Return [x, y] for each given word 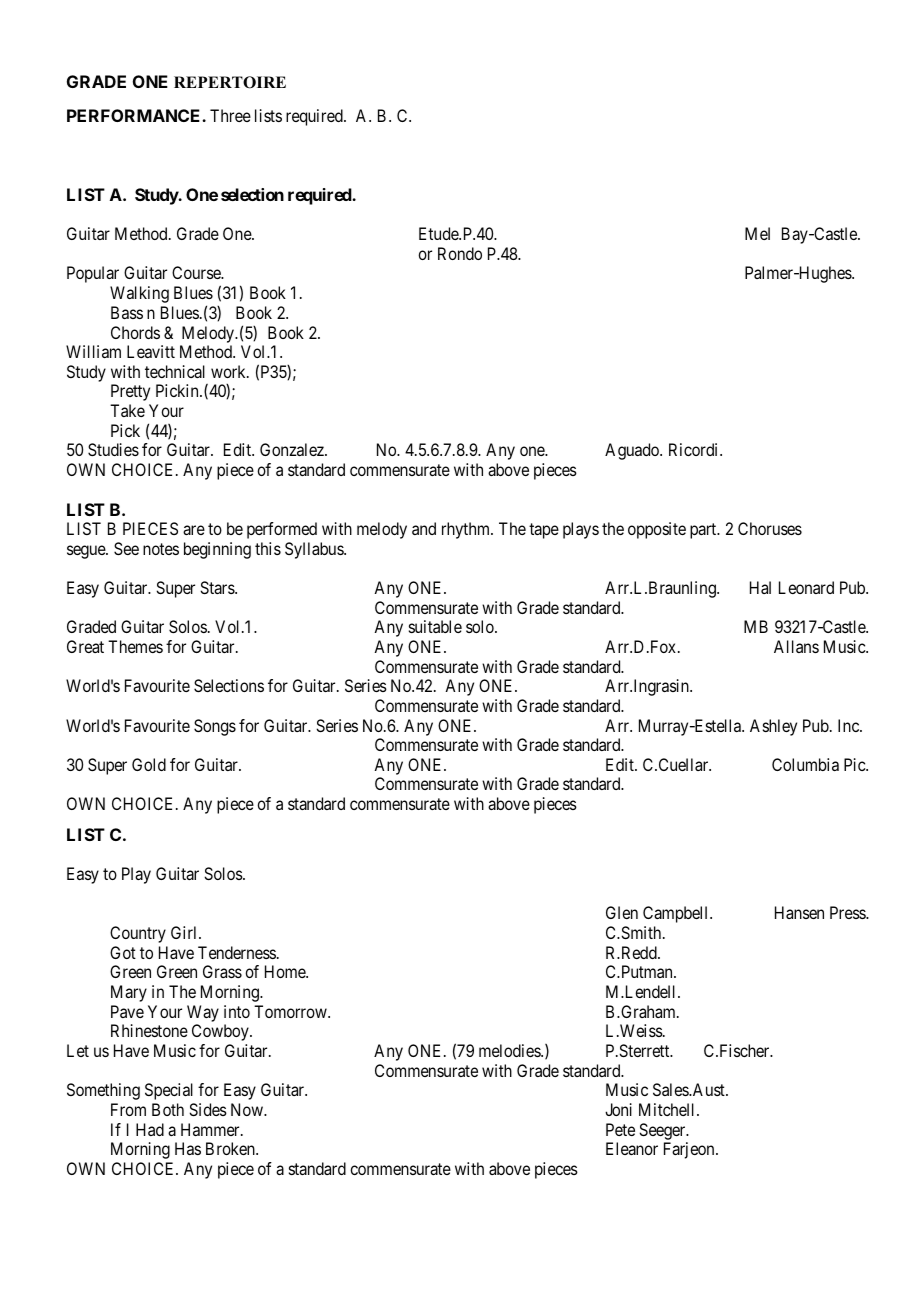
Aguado [633, 451]
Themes [135, 646]
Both [168, 1109]
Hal [760, 587]
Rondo [460, 253]
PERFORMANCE [135, 115]
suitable [435, 626]
